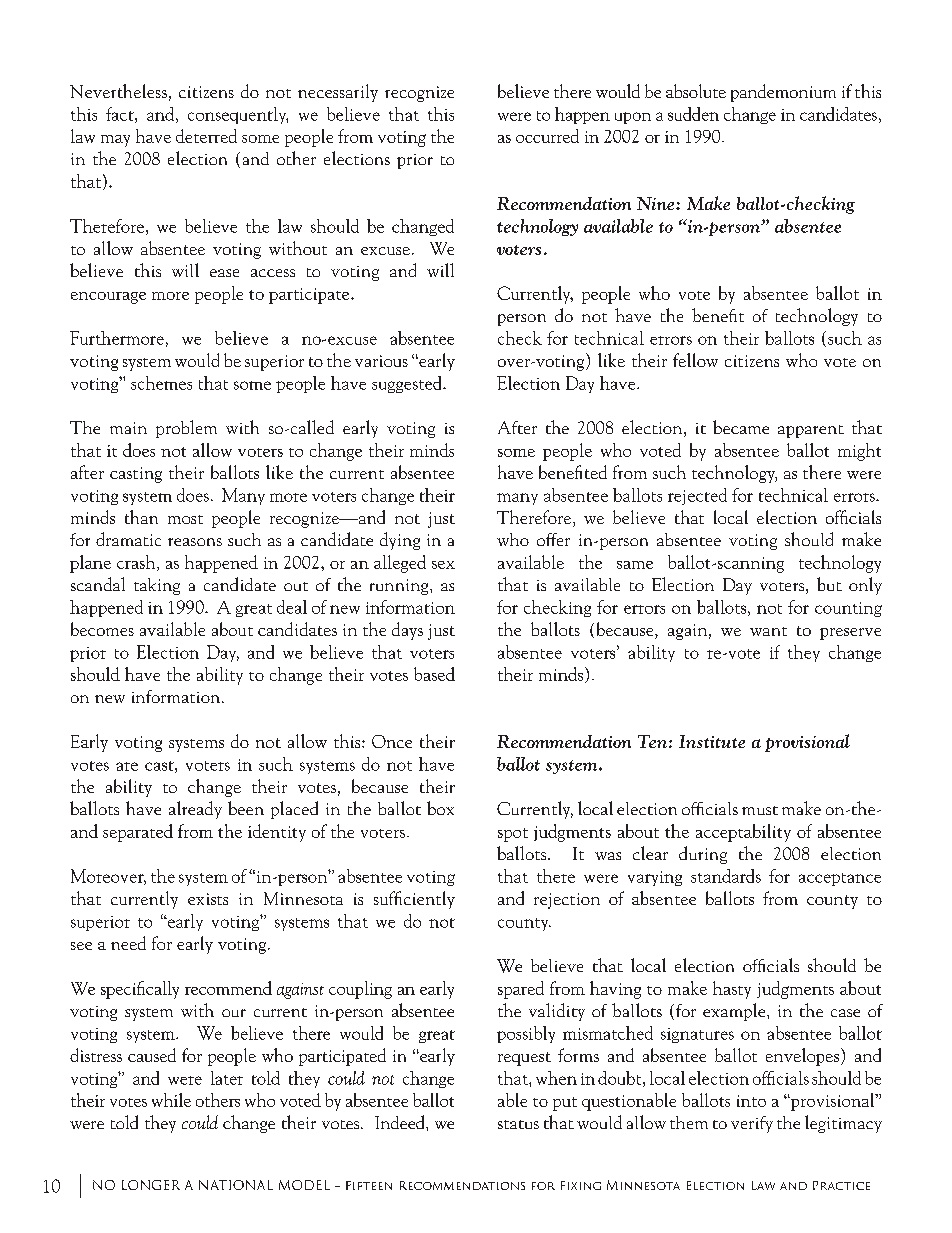  I want to click on LONGER, so click(151, 1185).
